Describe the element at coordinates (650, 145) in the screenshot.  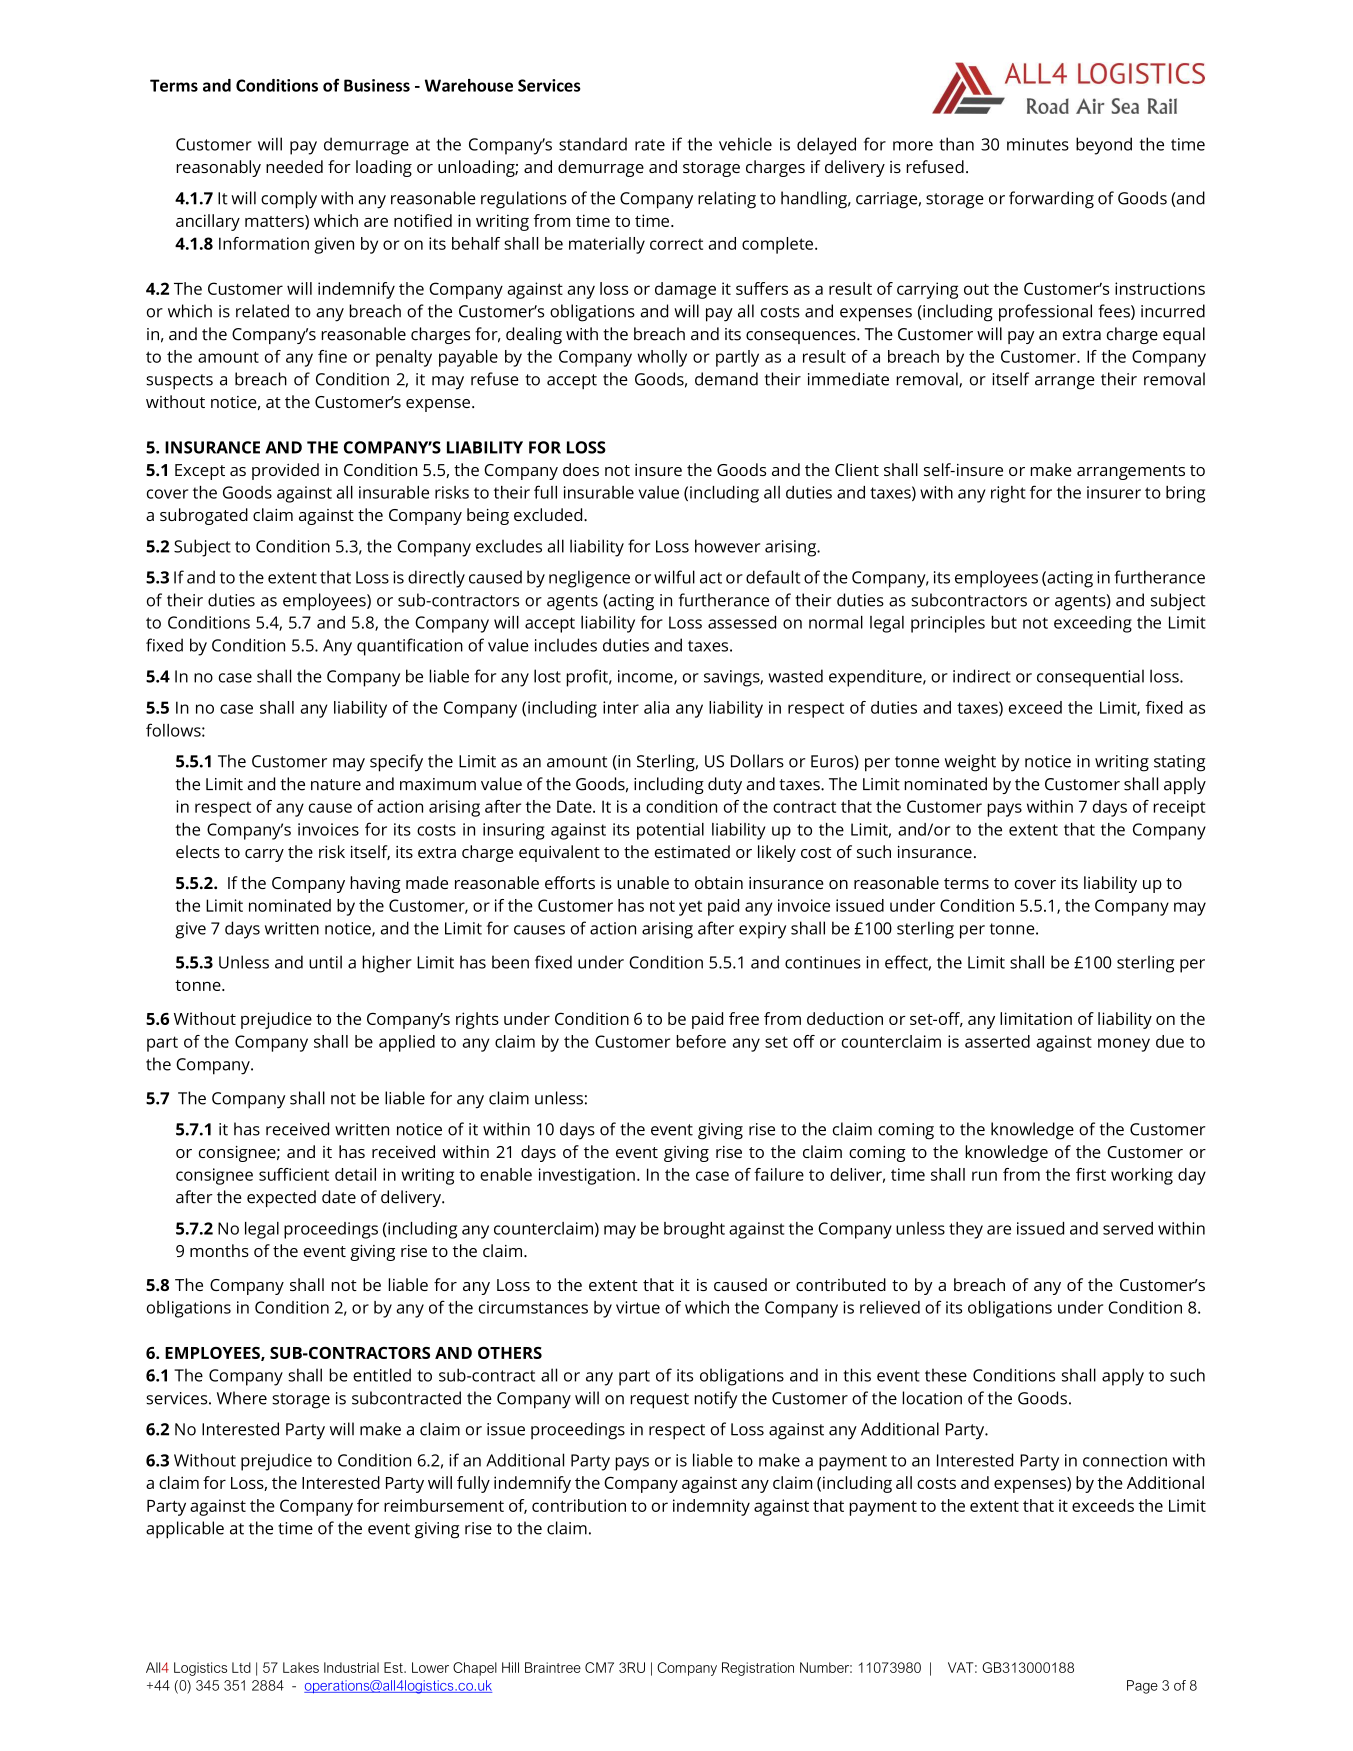
I see `rate` at that location.
